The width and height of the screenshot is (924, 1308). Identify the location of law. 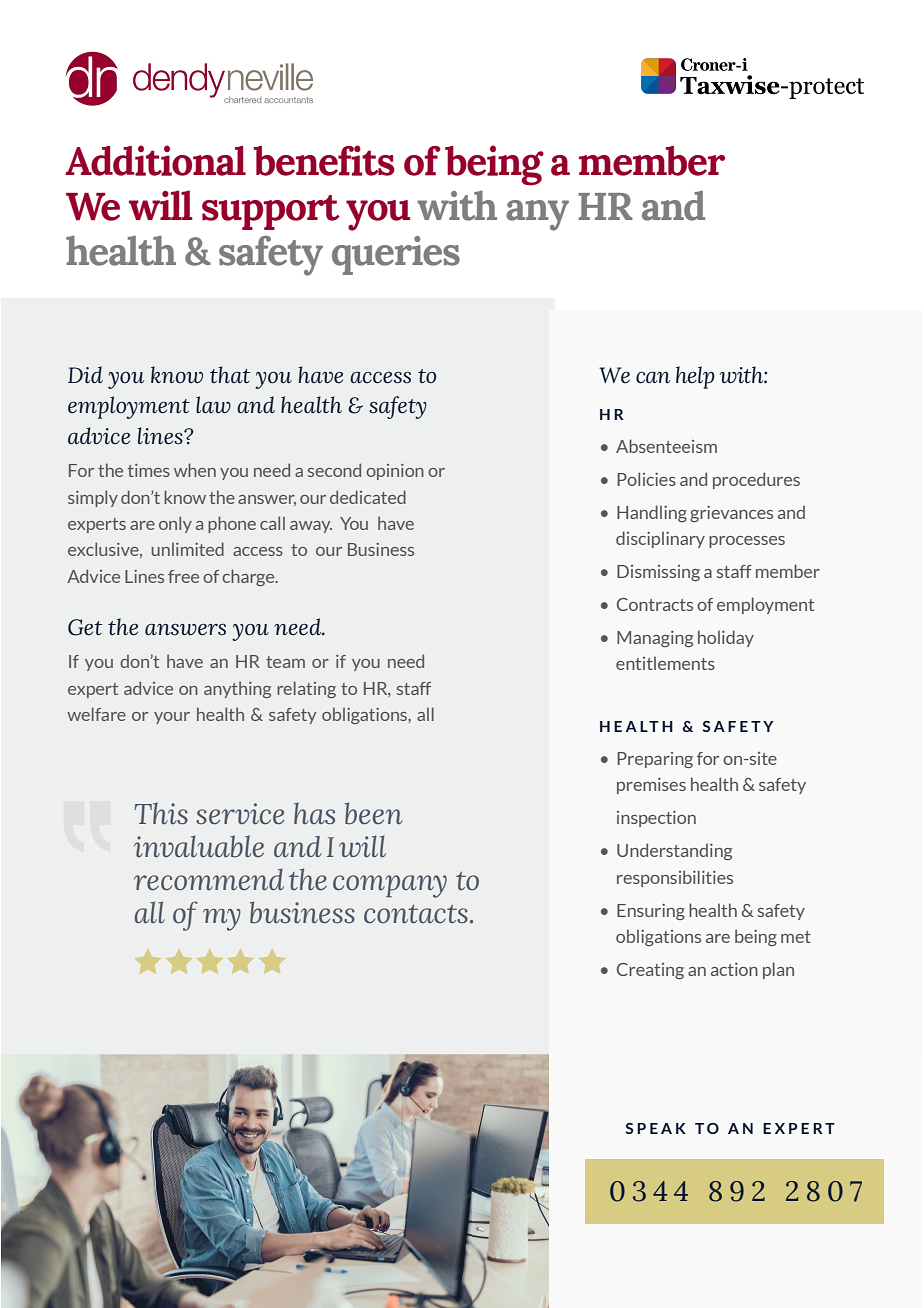
(213, 404).
